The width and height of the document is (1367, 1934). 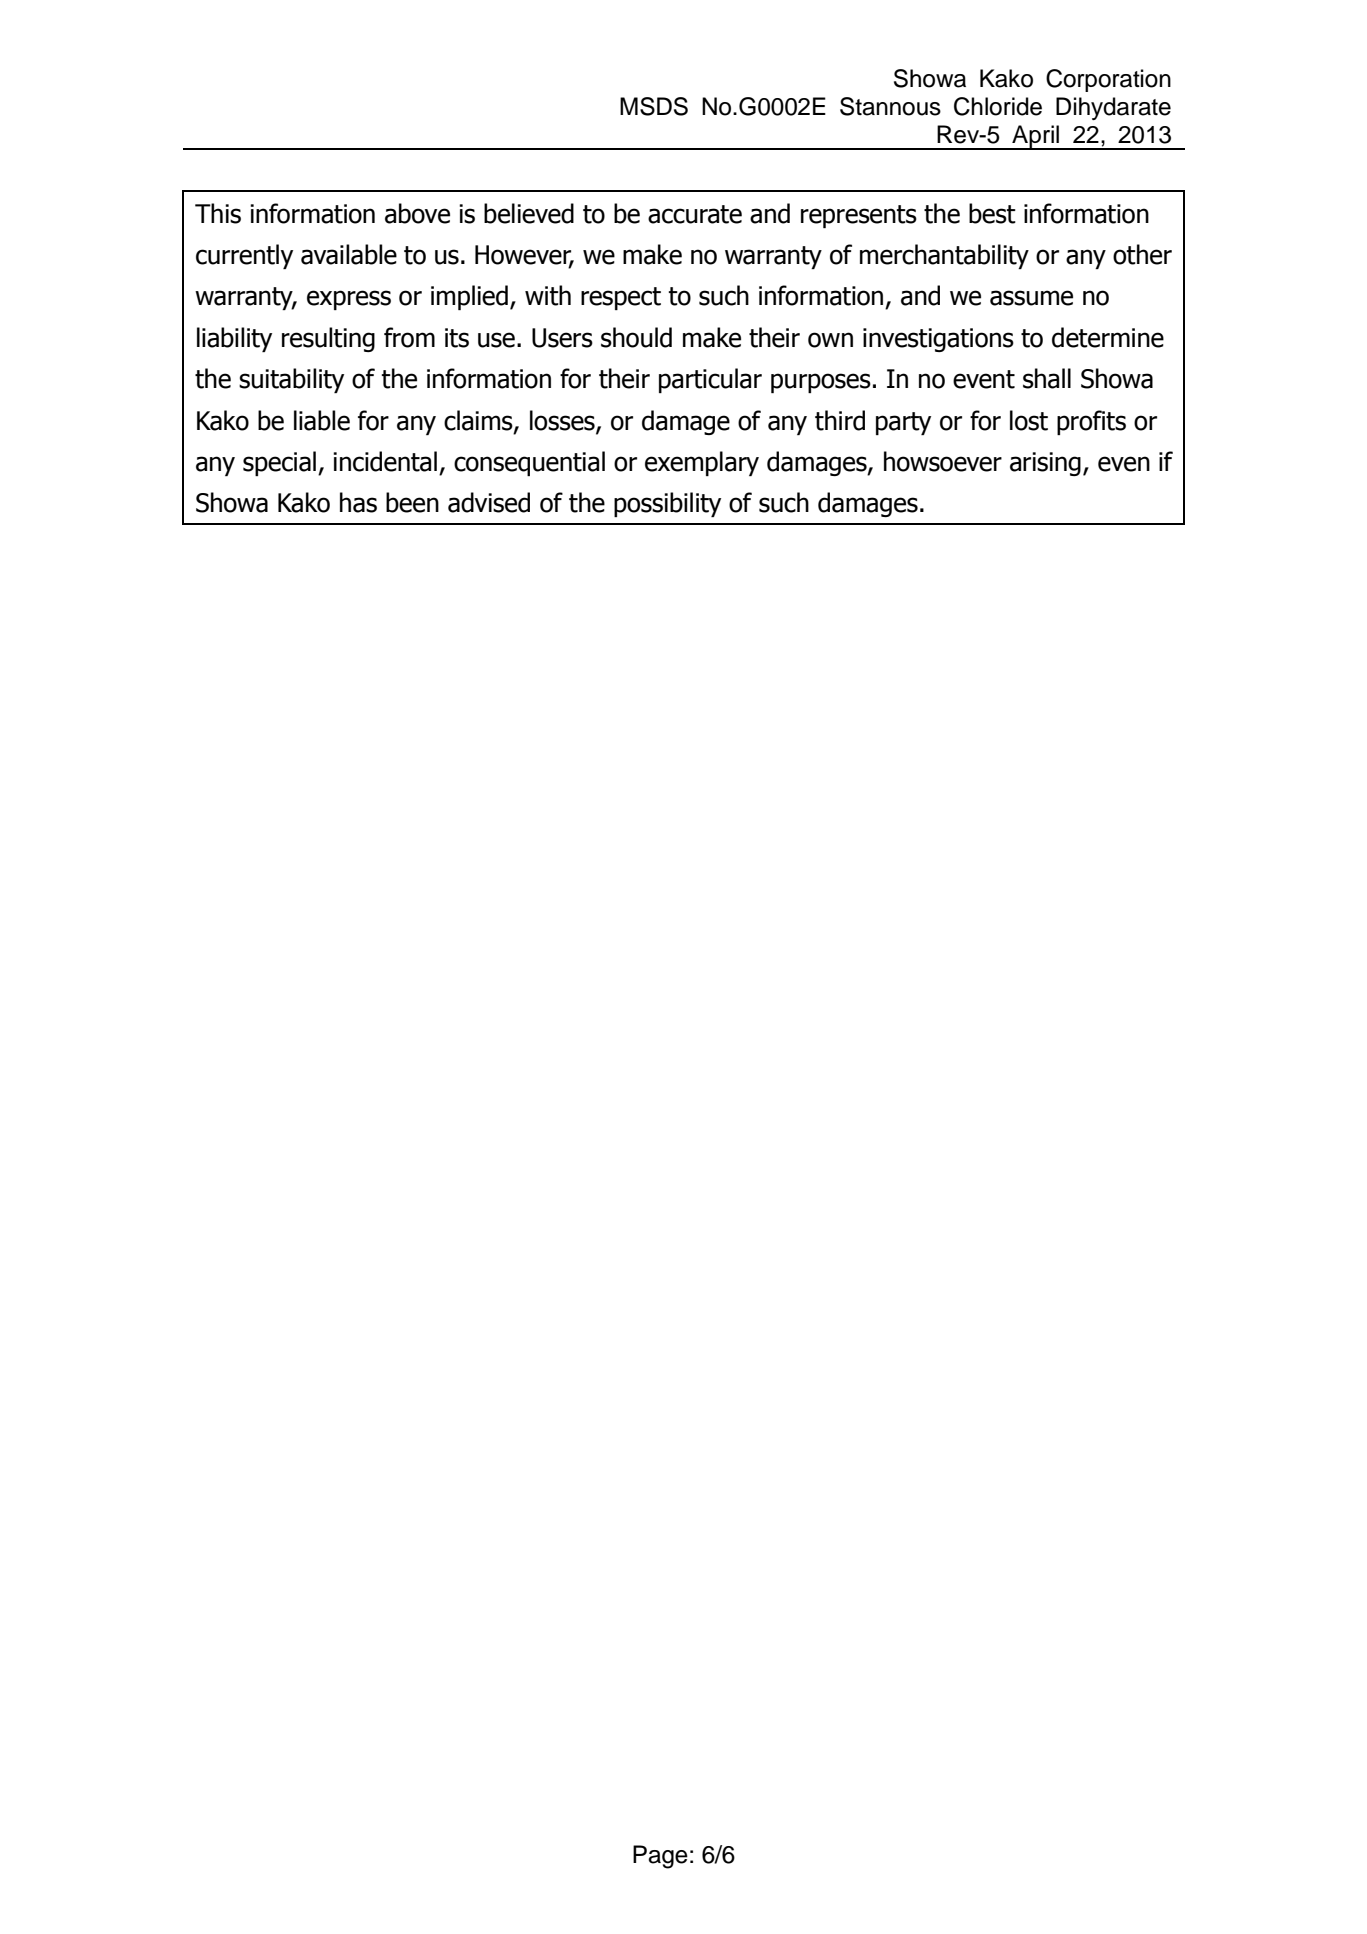 I want to click on Page, so click(x=660, y=1857).
